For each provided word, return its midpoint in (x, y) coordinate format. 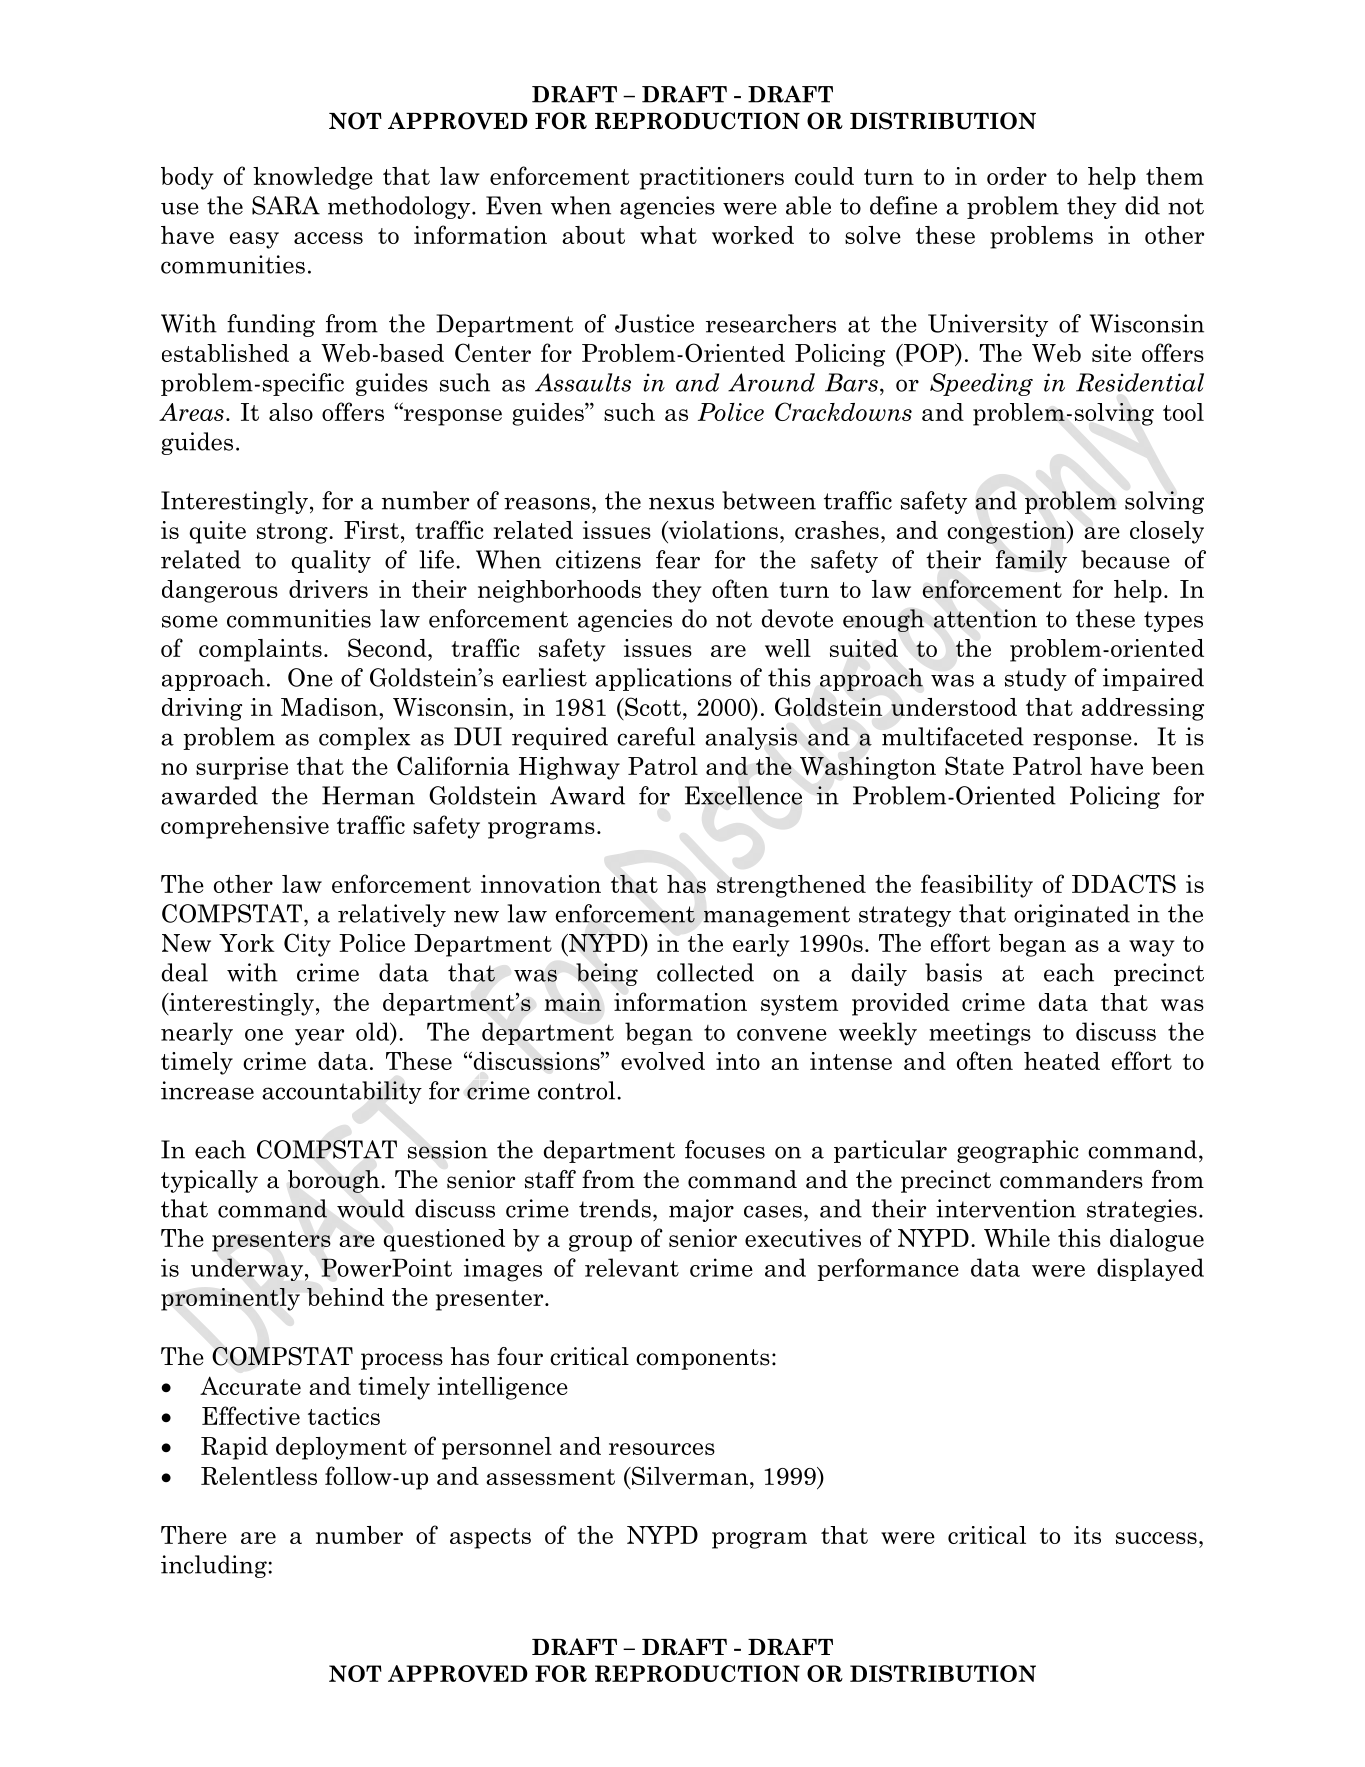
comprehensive (245, 827)
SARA (286, 205)
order (1017, 176)
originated (1072, 915)
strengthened (791, 886)
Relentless (259, 1476)
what (668, 235)
